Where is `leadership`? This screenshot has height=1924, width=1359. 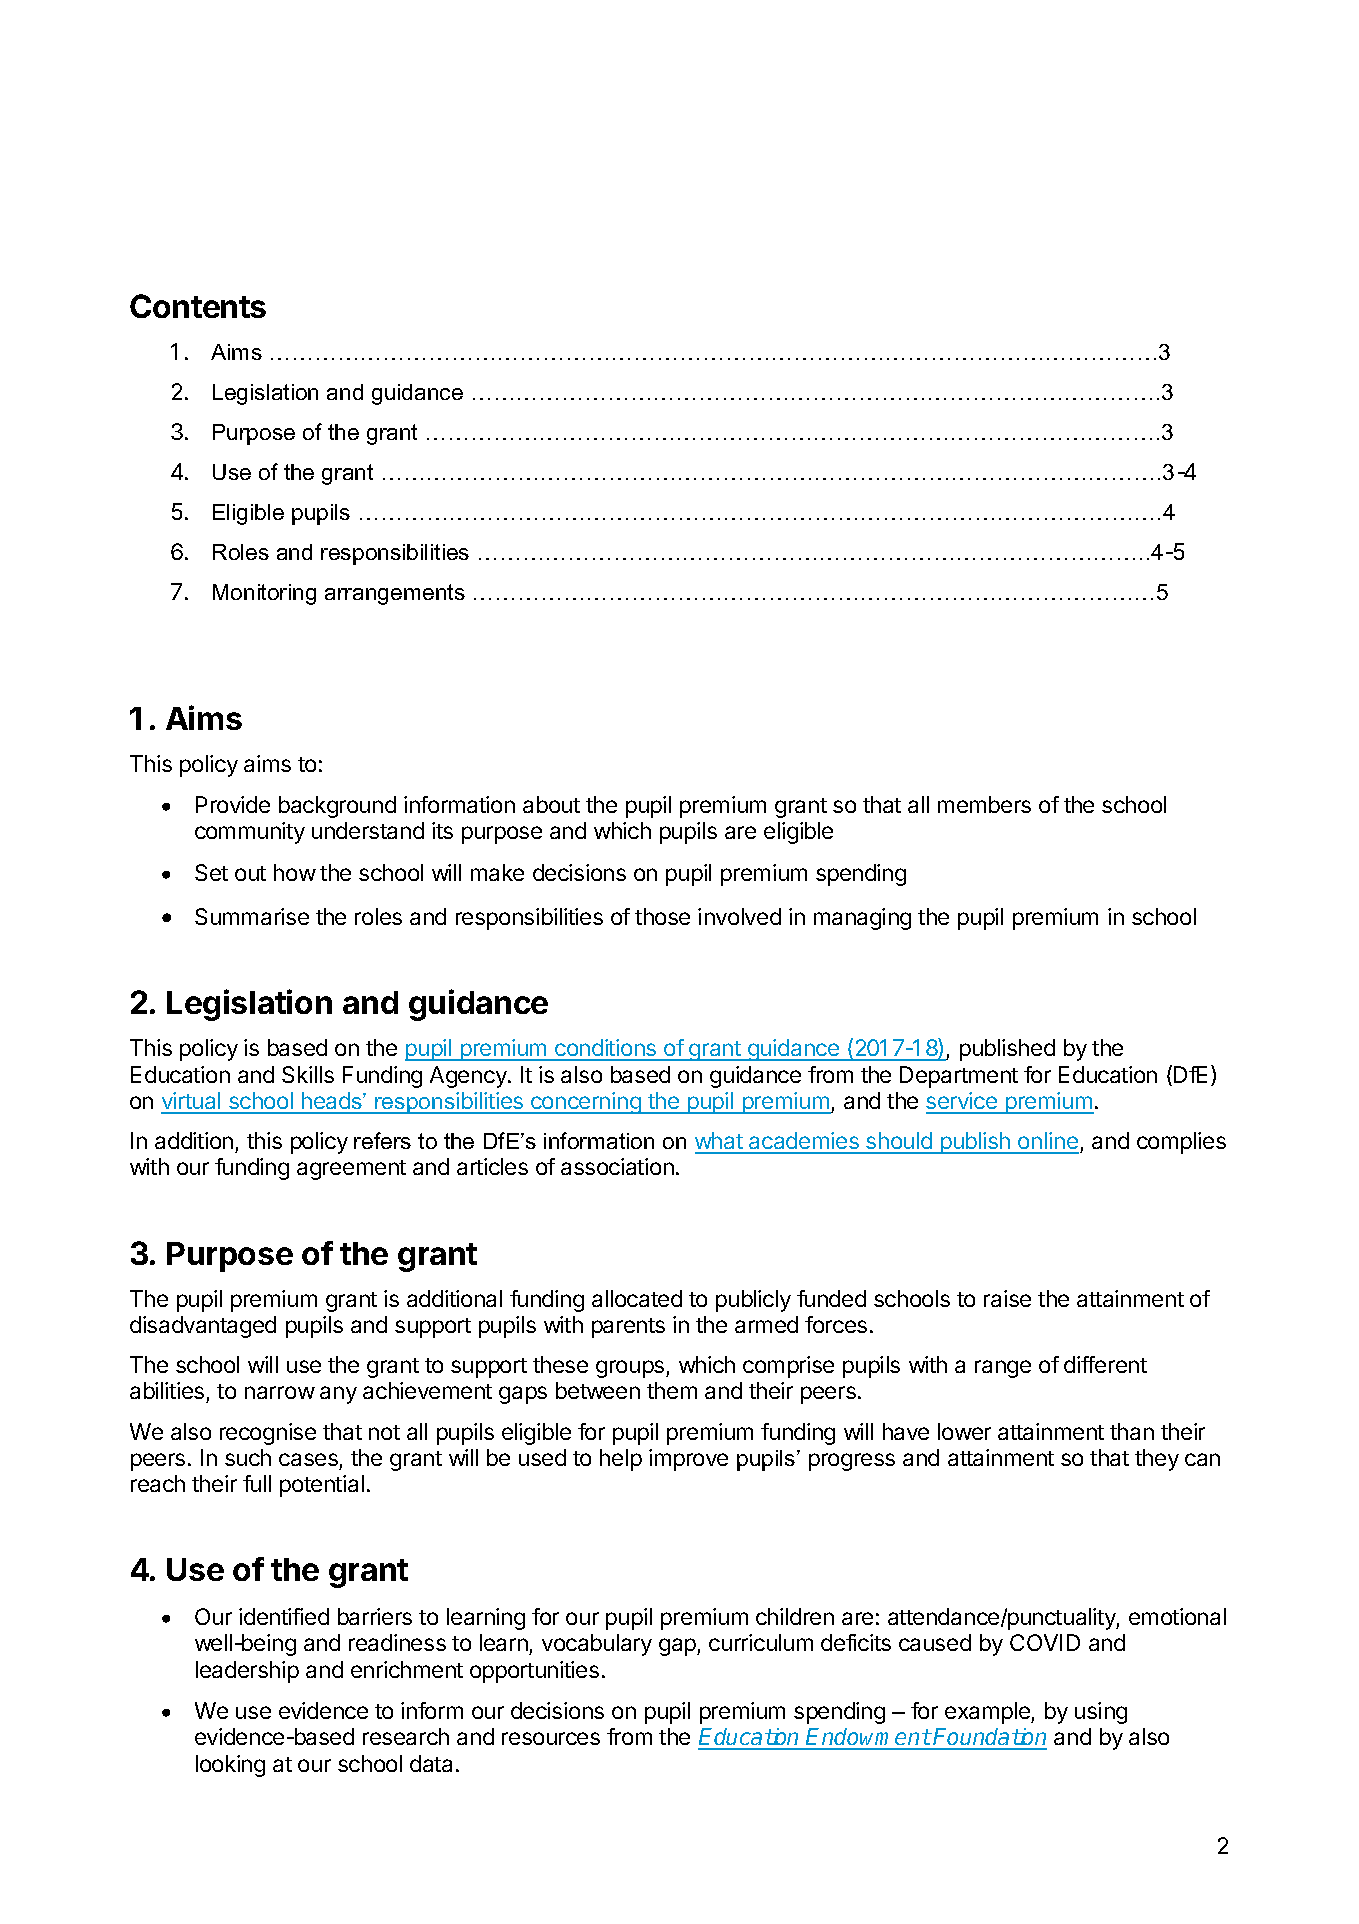
leadership is located at coordinates (247, 1672).
